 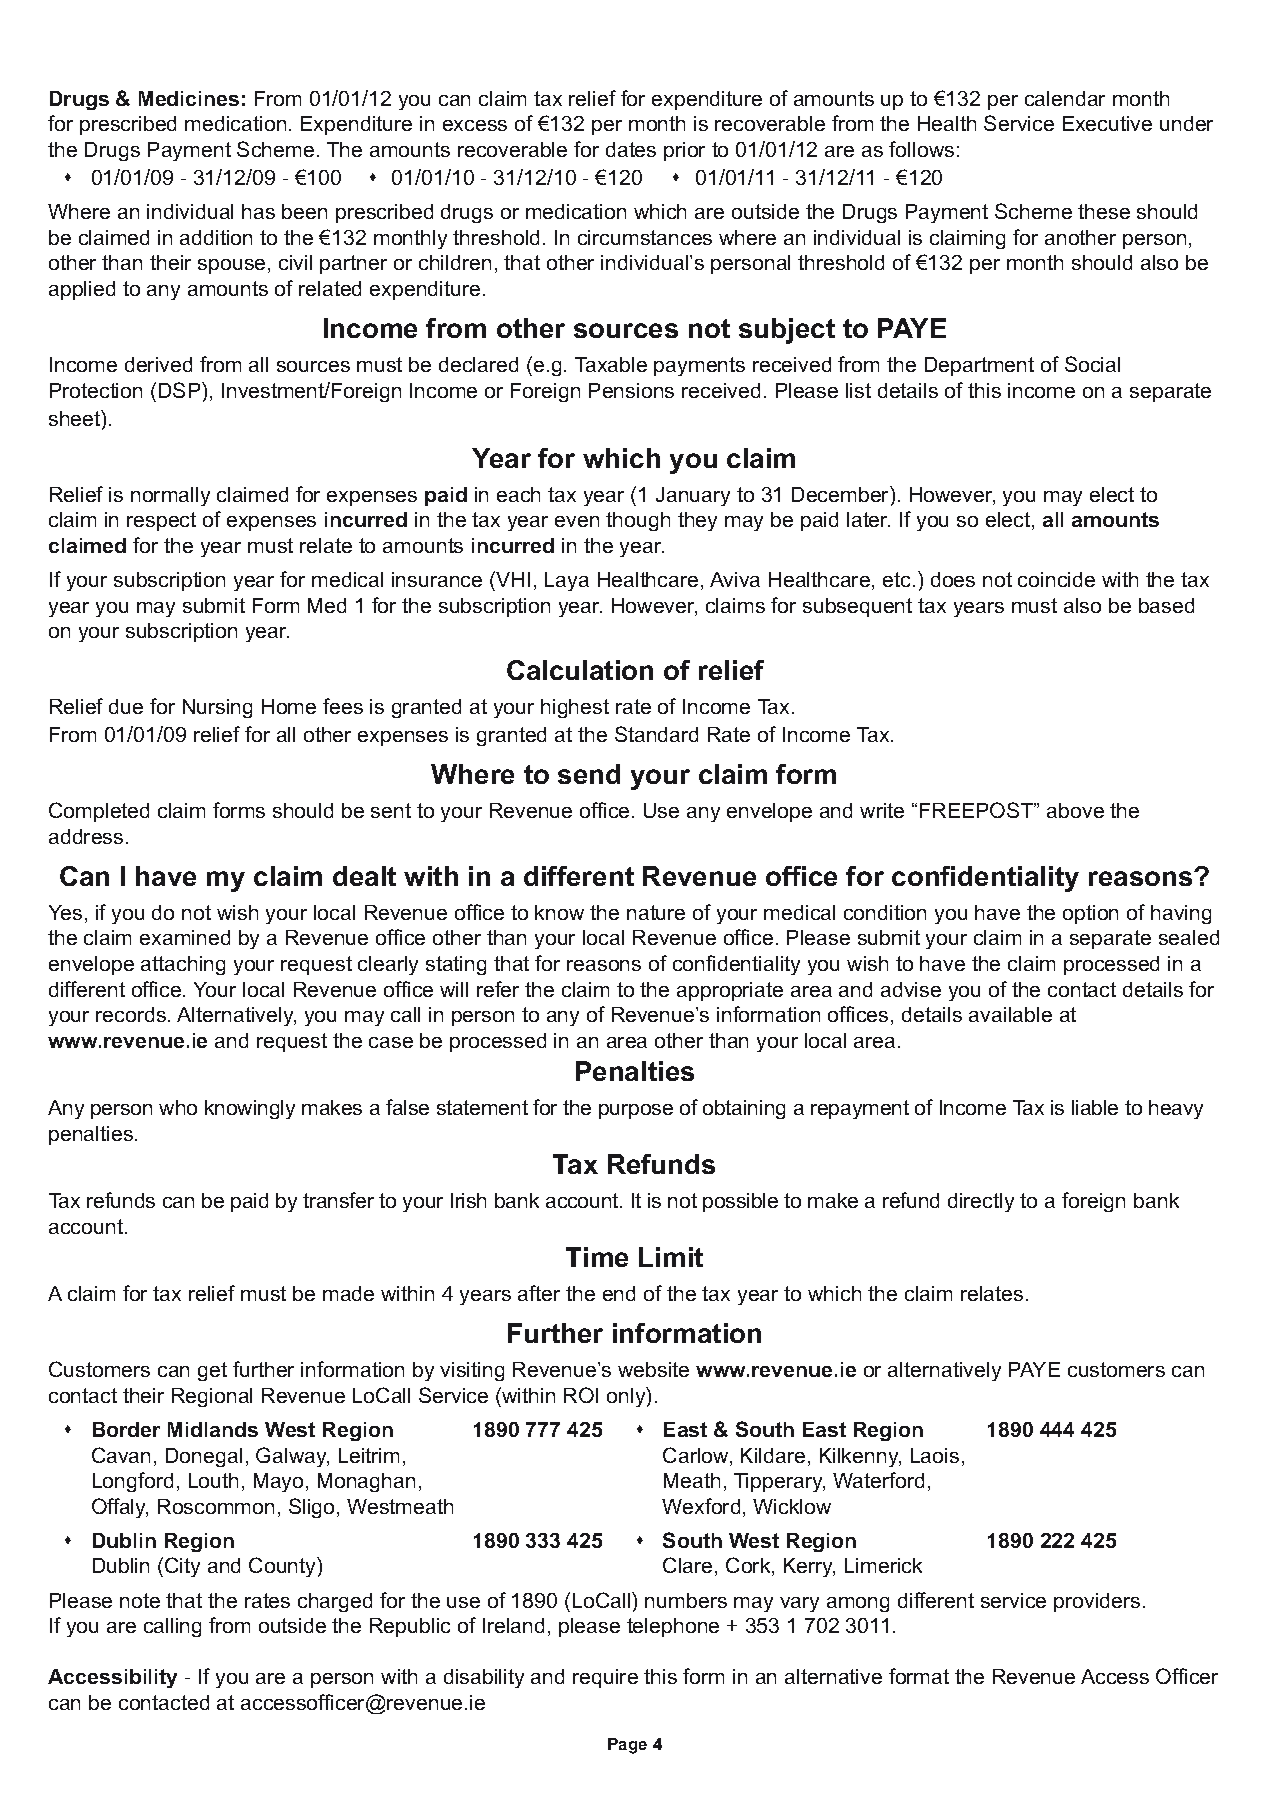 I want to click on Medicines, so click(x=189, y=98).
